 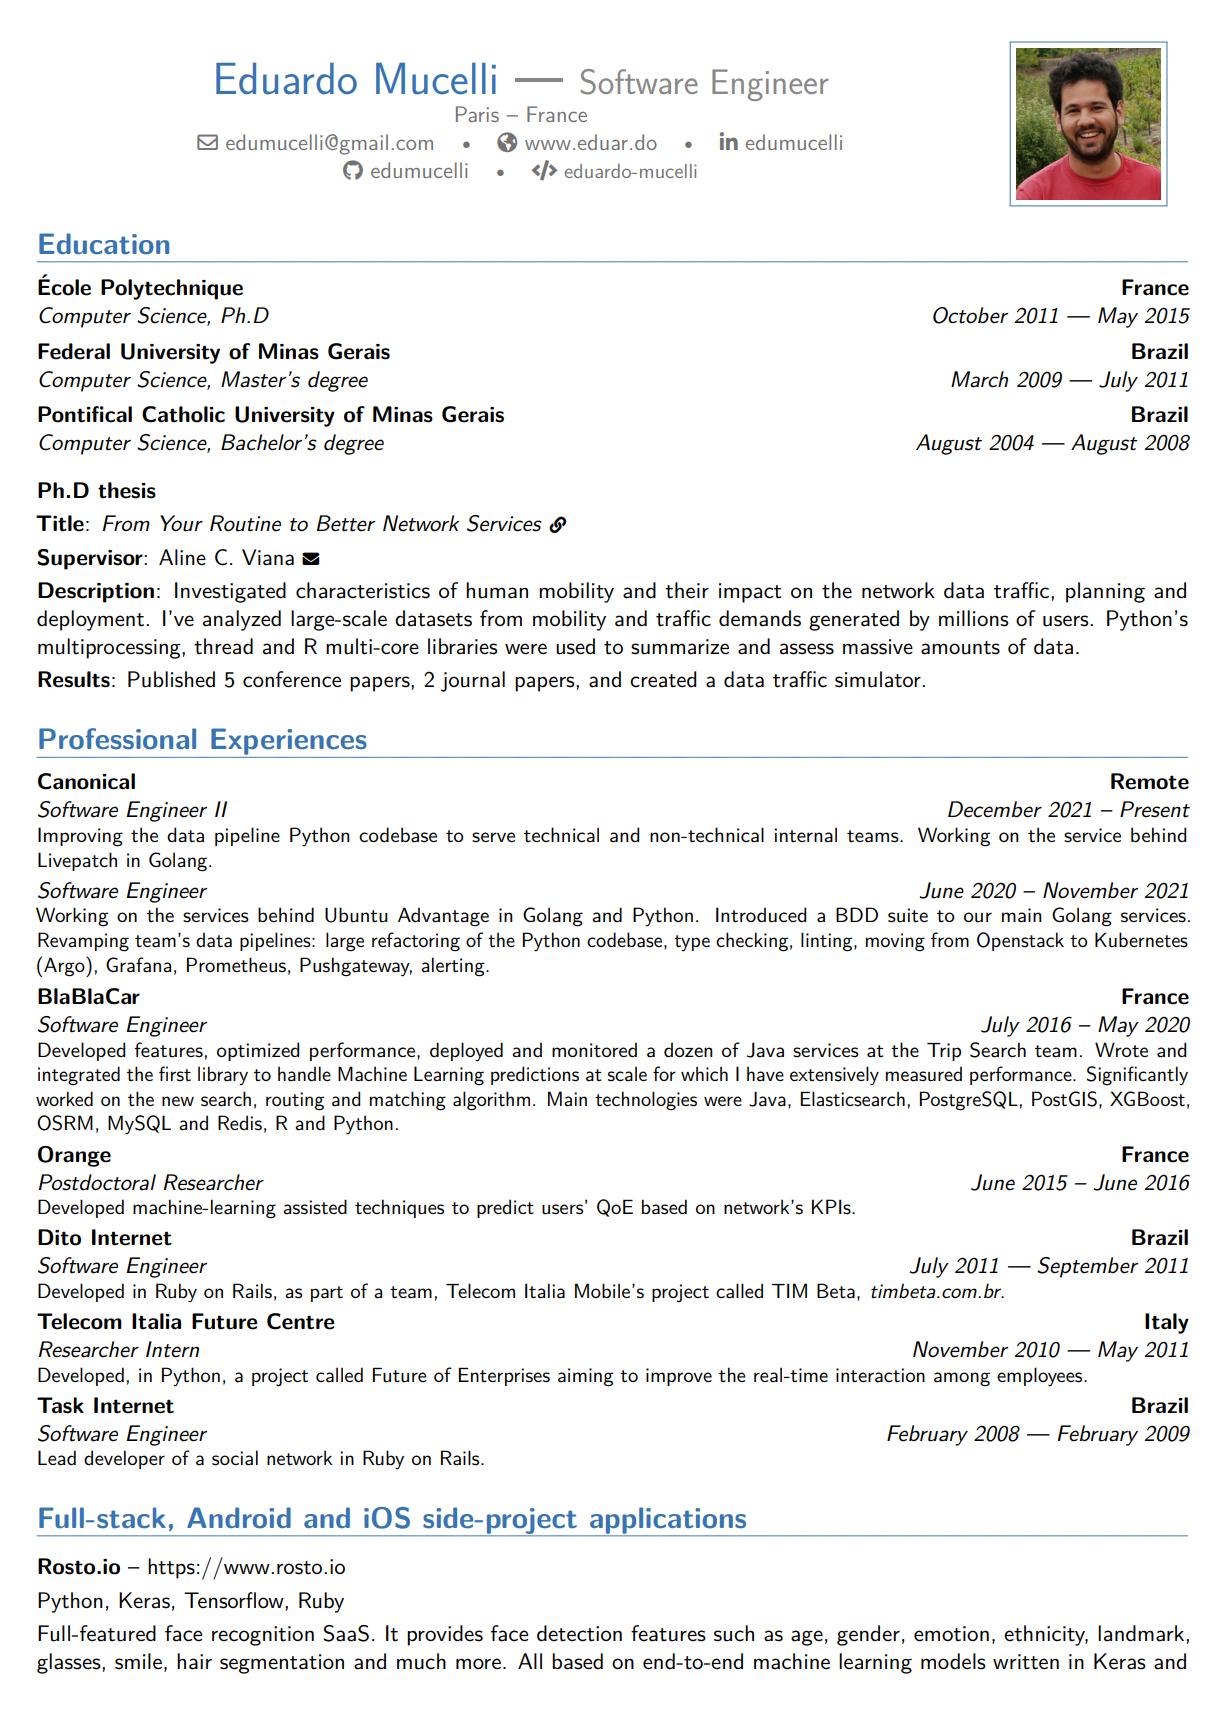 What do you see at coordinates (477, 114) in the screenshot?
I see `Paris` at bounding box center [477, 114].
